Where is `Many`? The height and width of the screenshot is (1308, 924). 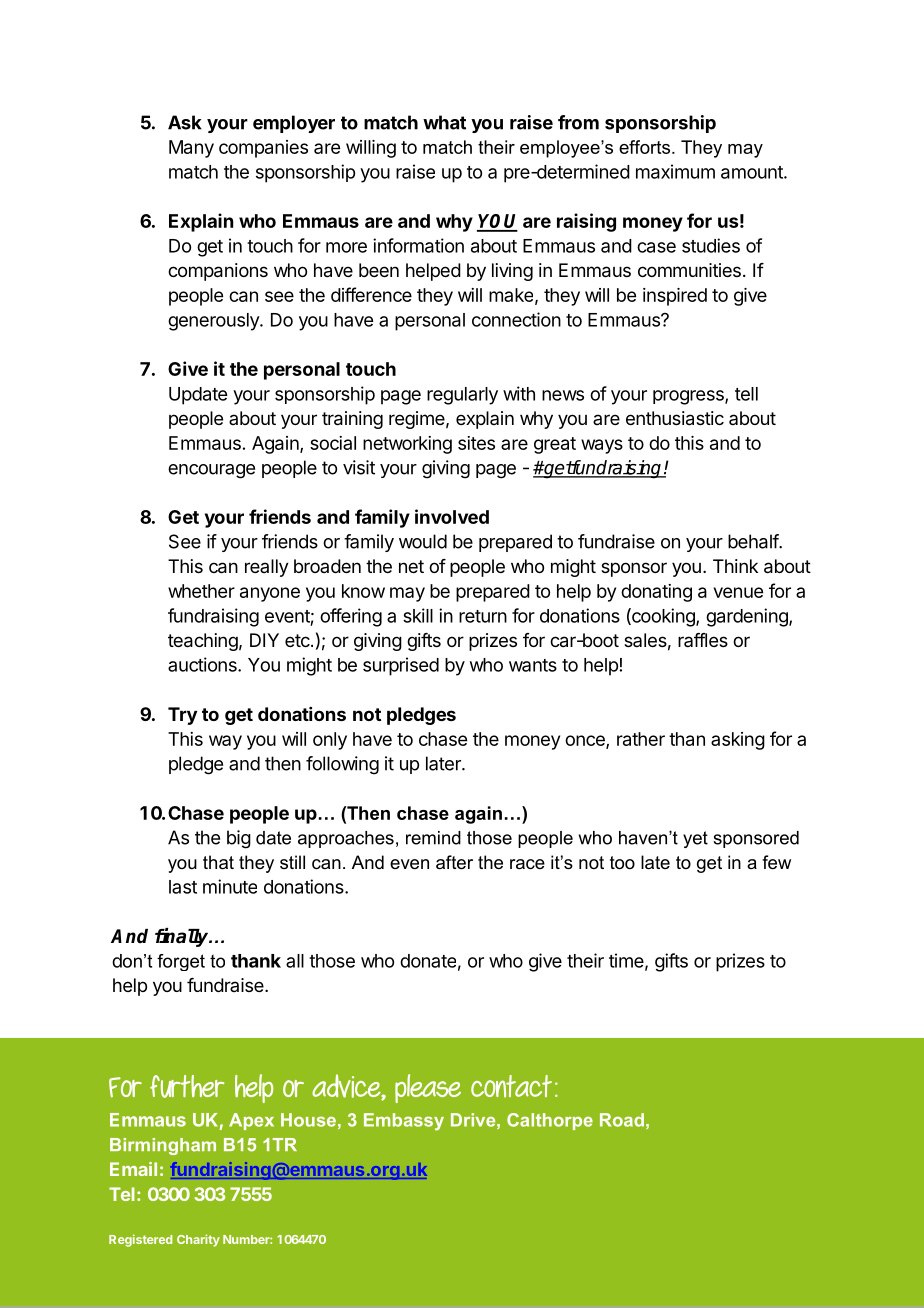
Many is located at coordinates (191, 149).
